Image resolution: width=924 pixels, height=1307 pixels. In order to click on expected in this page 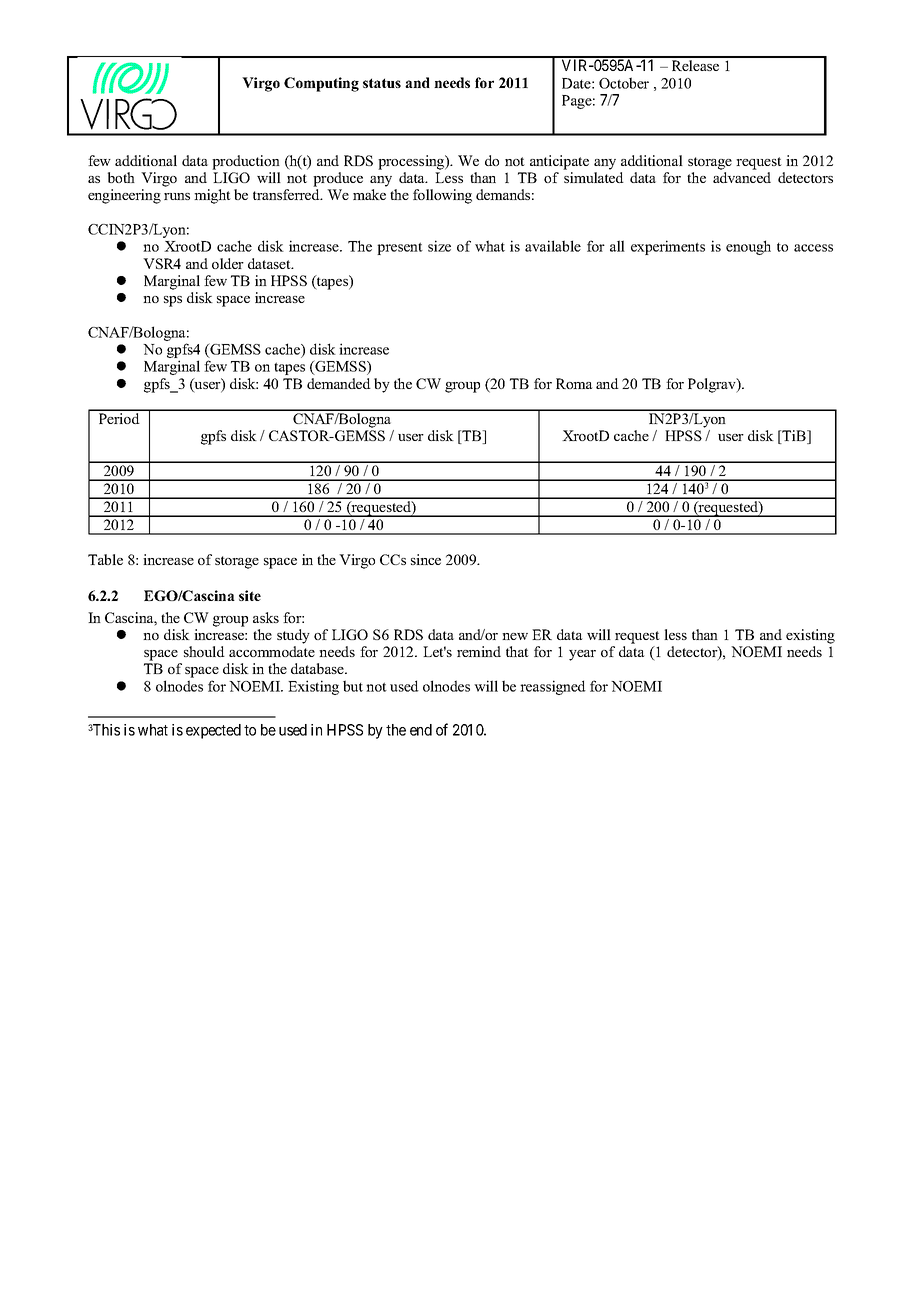, I will do `click(213, 731)`.
